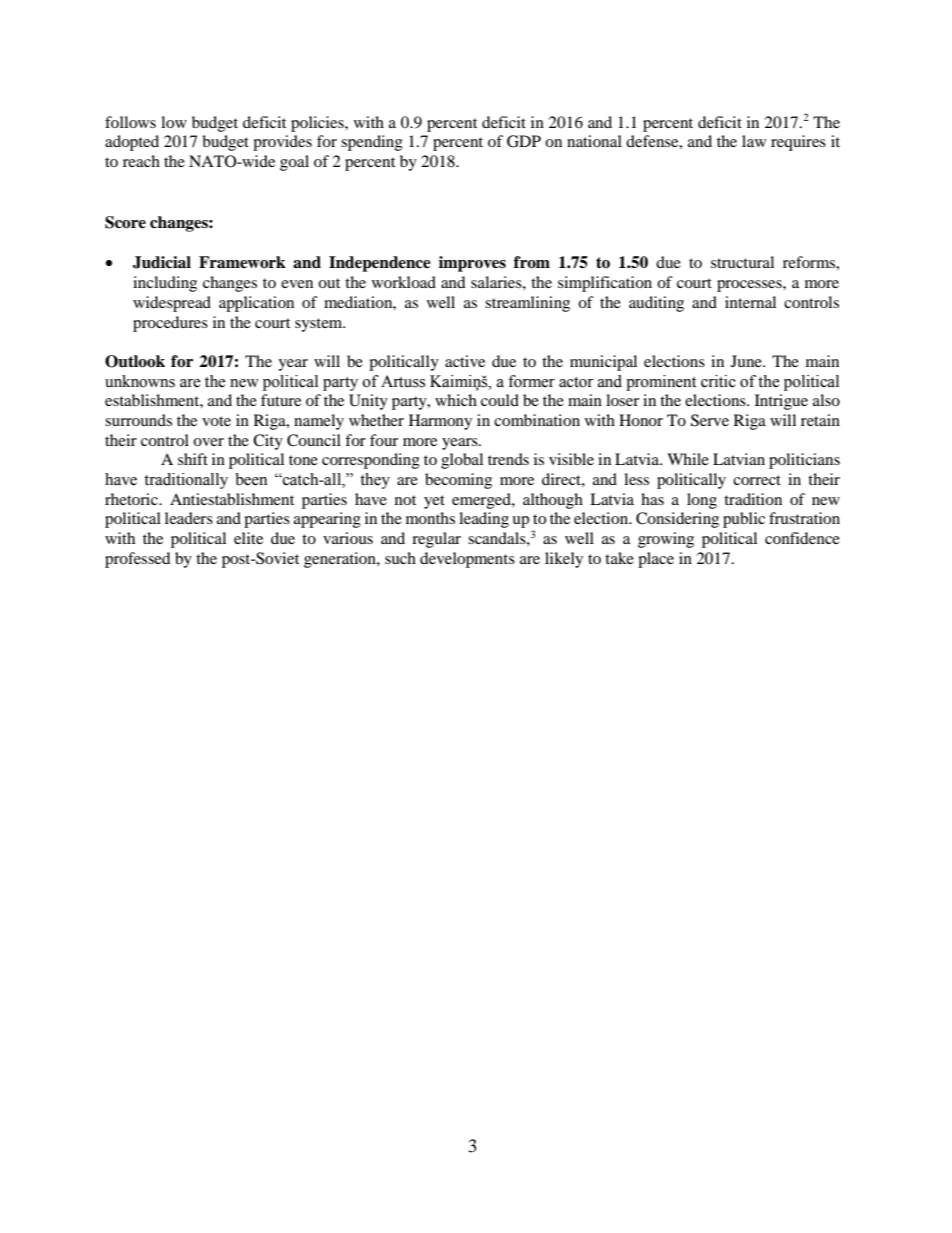 This page has height=1233, width=952. I want to click on structural, so click(742, 262).
